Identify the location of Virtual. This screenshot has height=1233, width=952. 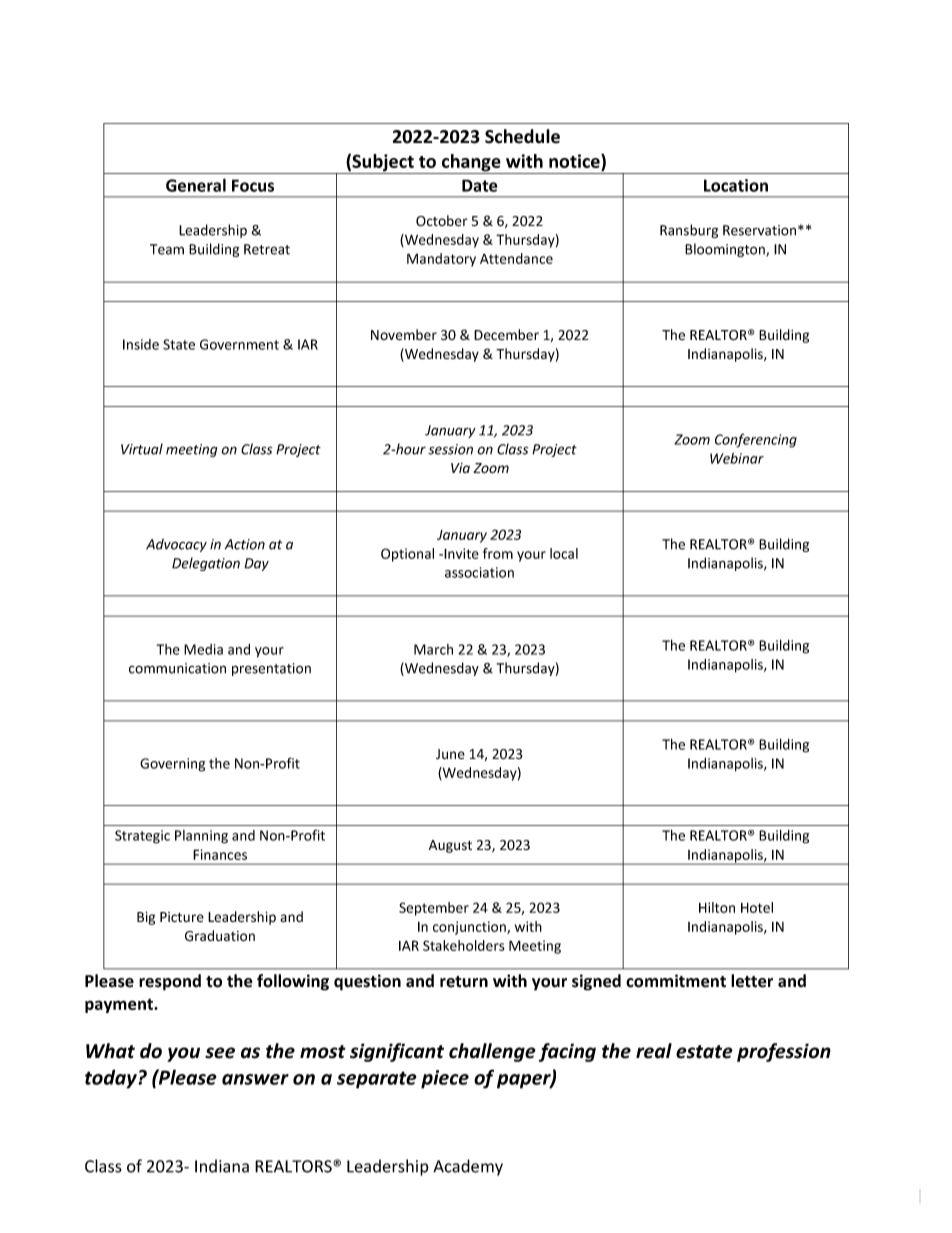
(142, 449).
